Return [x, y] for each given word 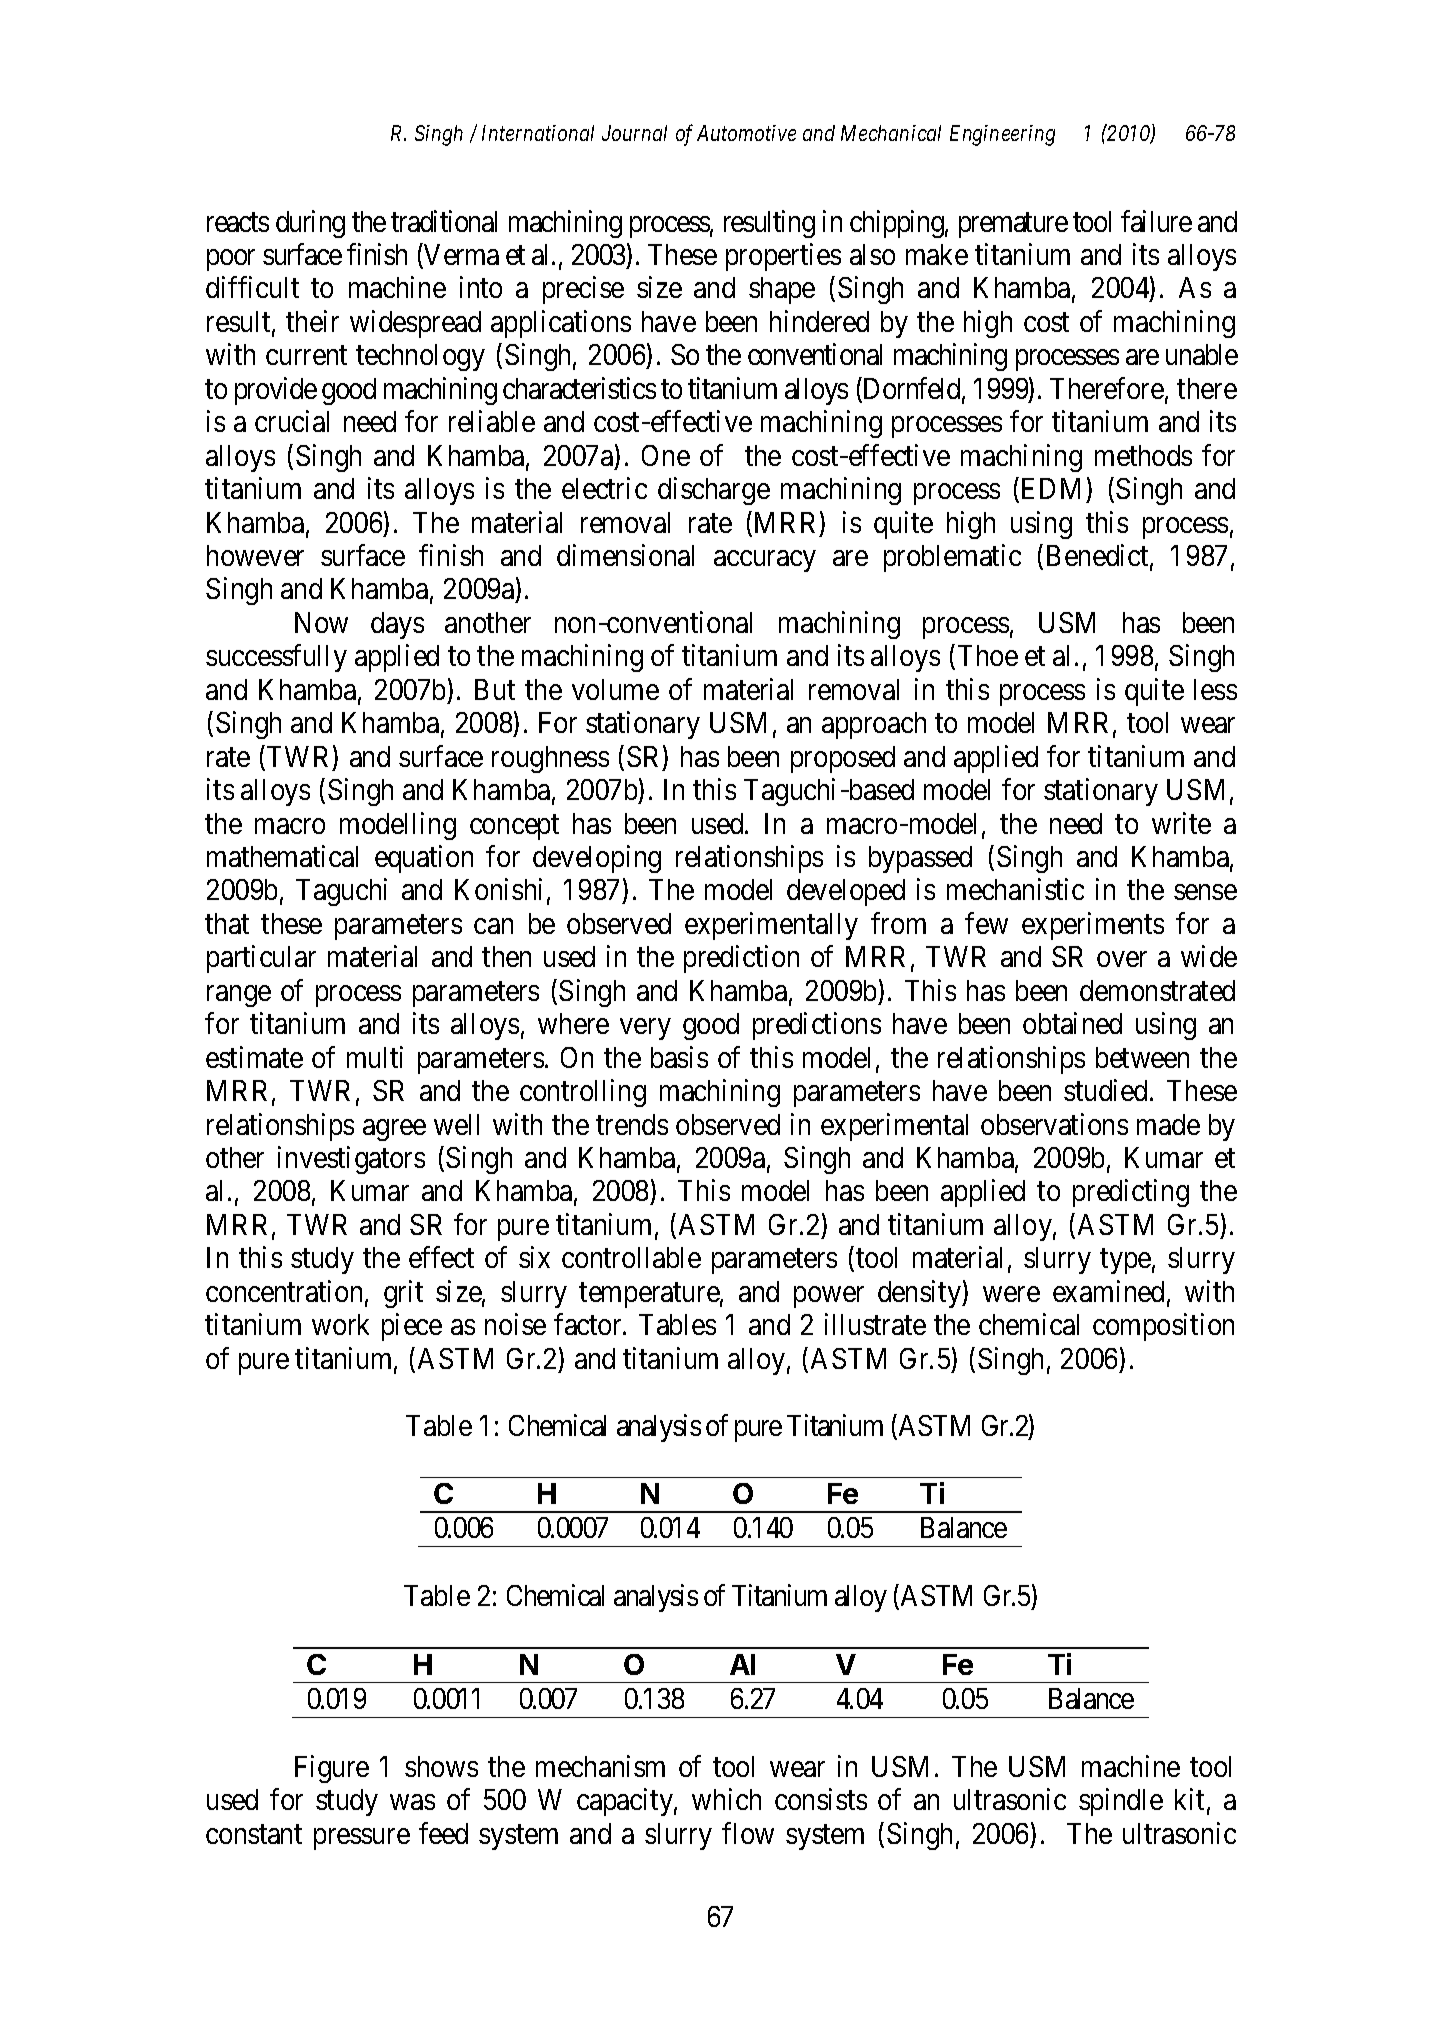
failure [1156, 221]
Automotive [746, 133]
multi [375, 1057]
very [645, 1029]
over [1122, 959]
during [310, 224]
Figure [332, 1769]
